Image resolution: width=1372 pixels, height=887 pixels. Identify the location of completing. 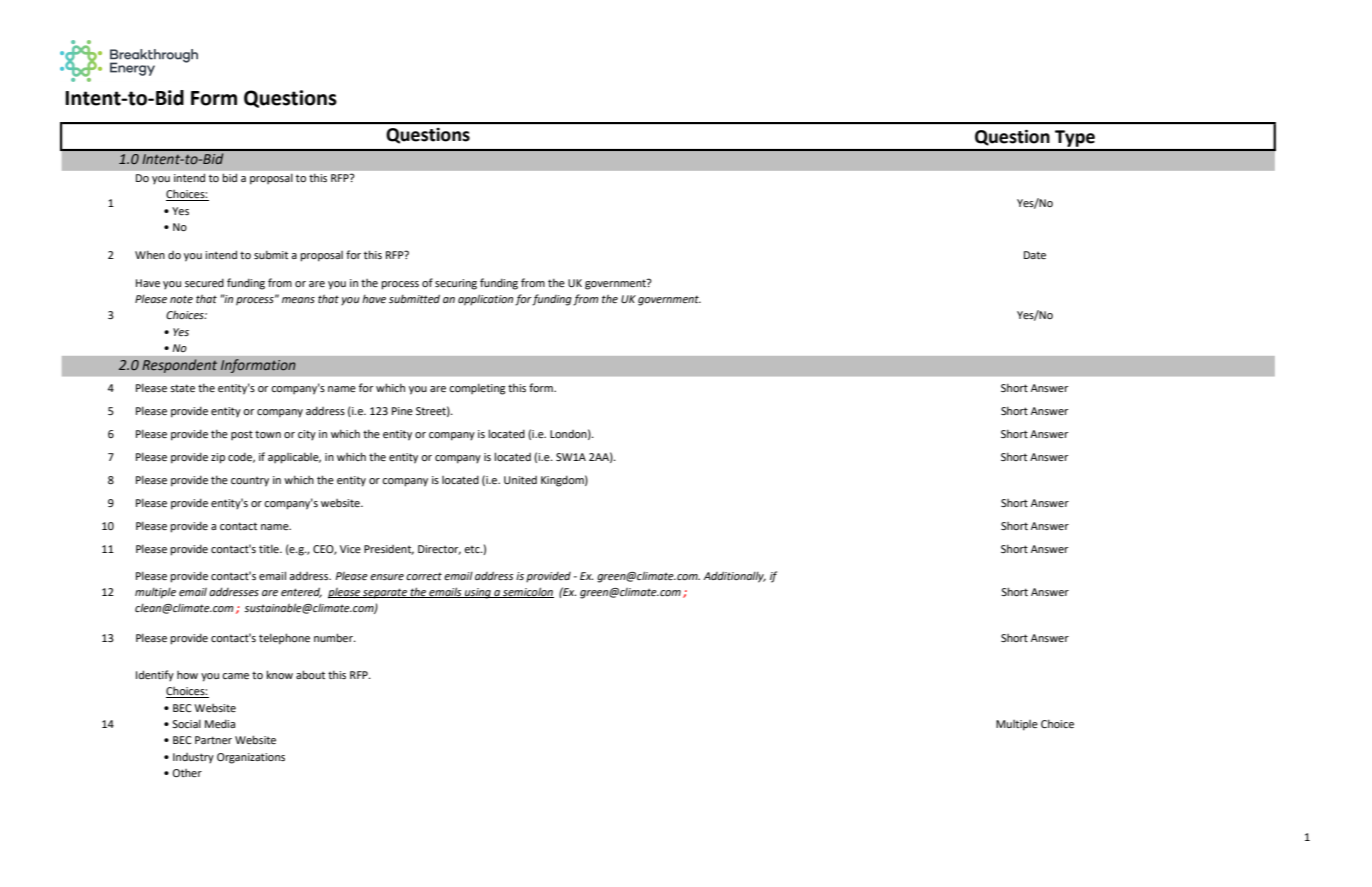
(477, 389).
